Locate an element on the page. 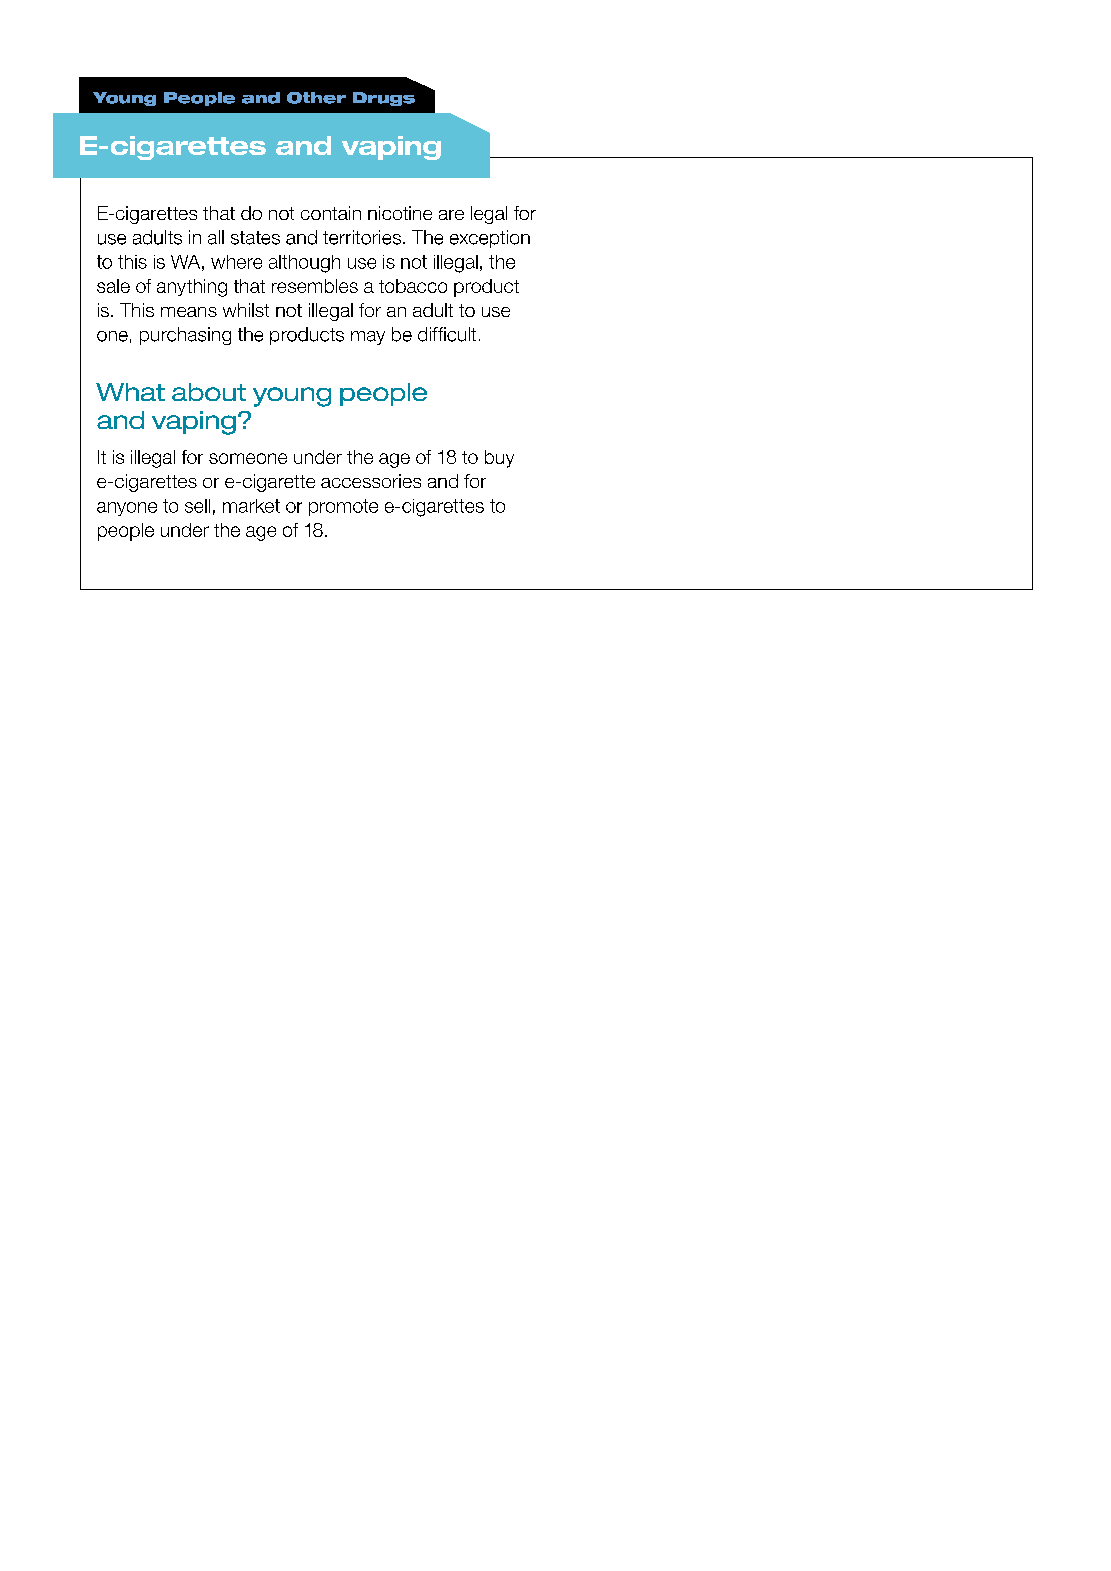 This image has width=1111, height=1571. promote is located at coordinates (343, 507).
